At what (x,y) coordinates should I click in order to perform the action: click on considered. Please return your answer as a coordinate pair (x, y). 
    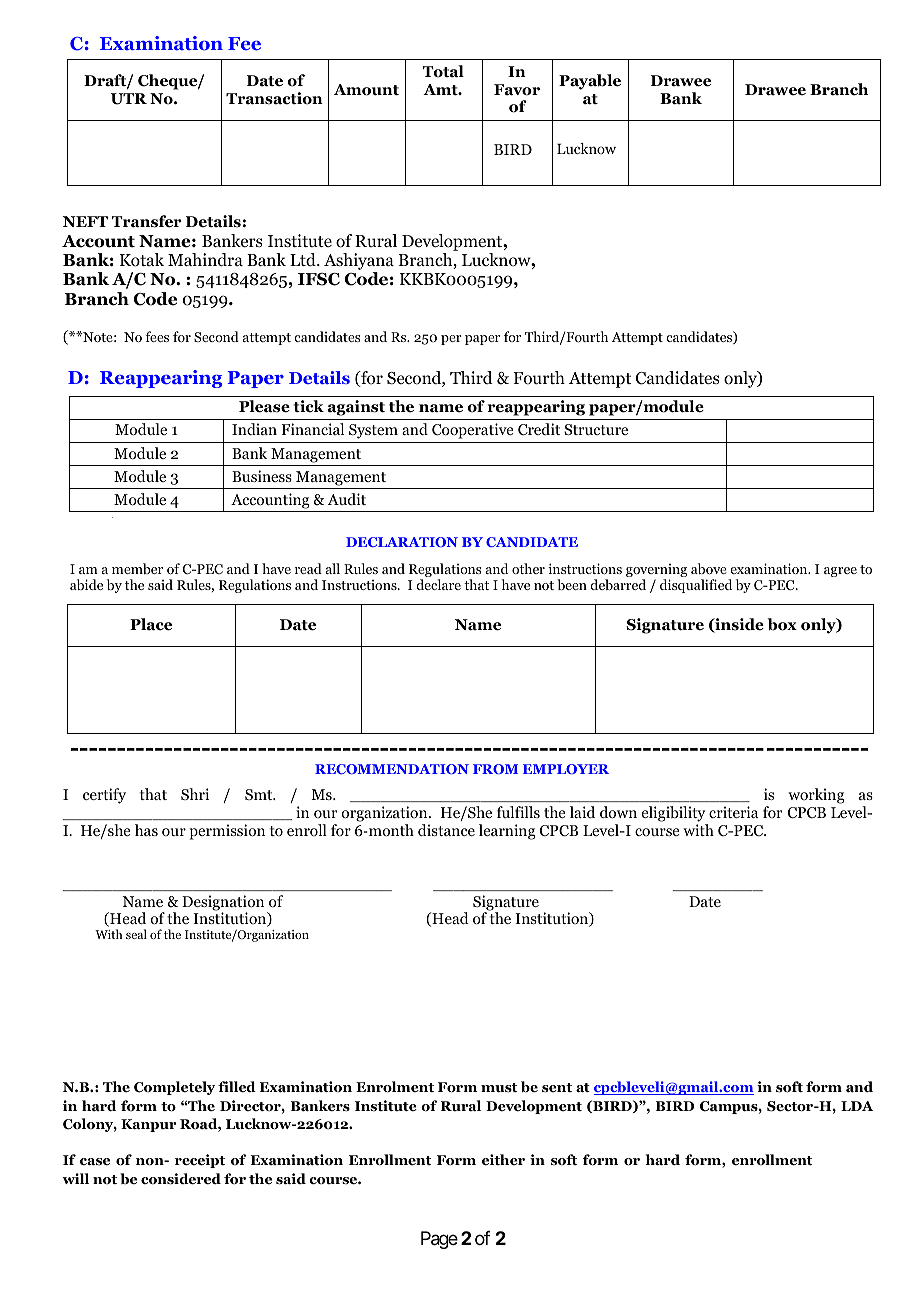
    Looking at the image, I should click on (181, 1179).
